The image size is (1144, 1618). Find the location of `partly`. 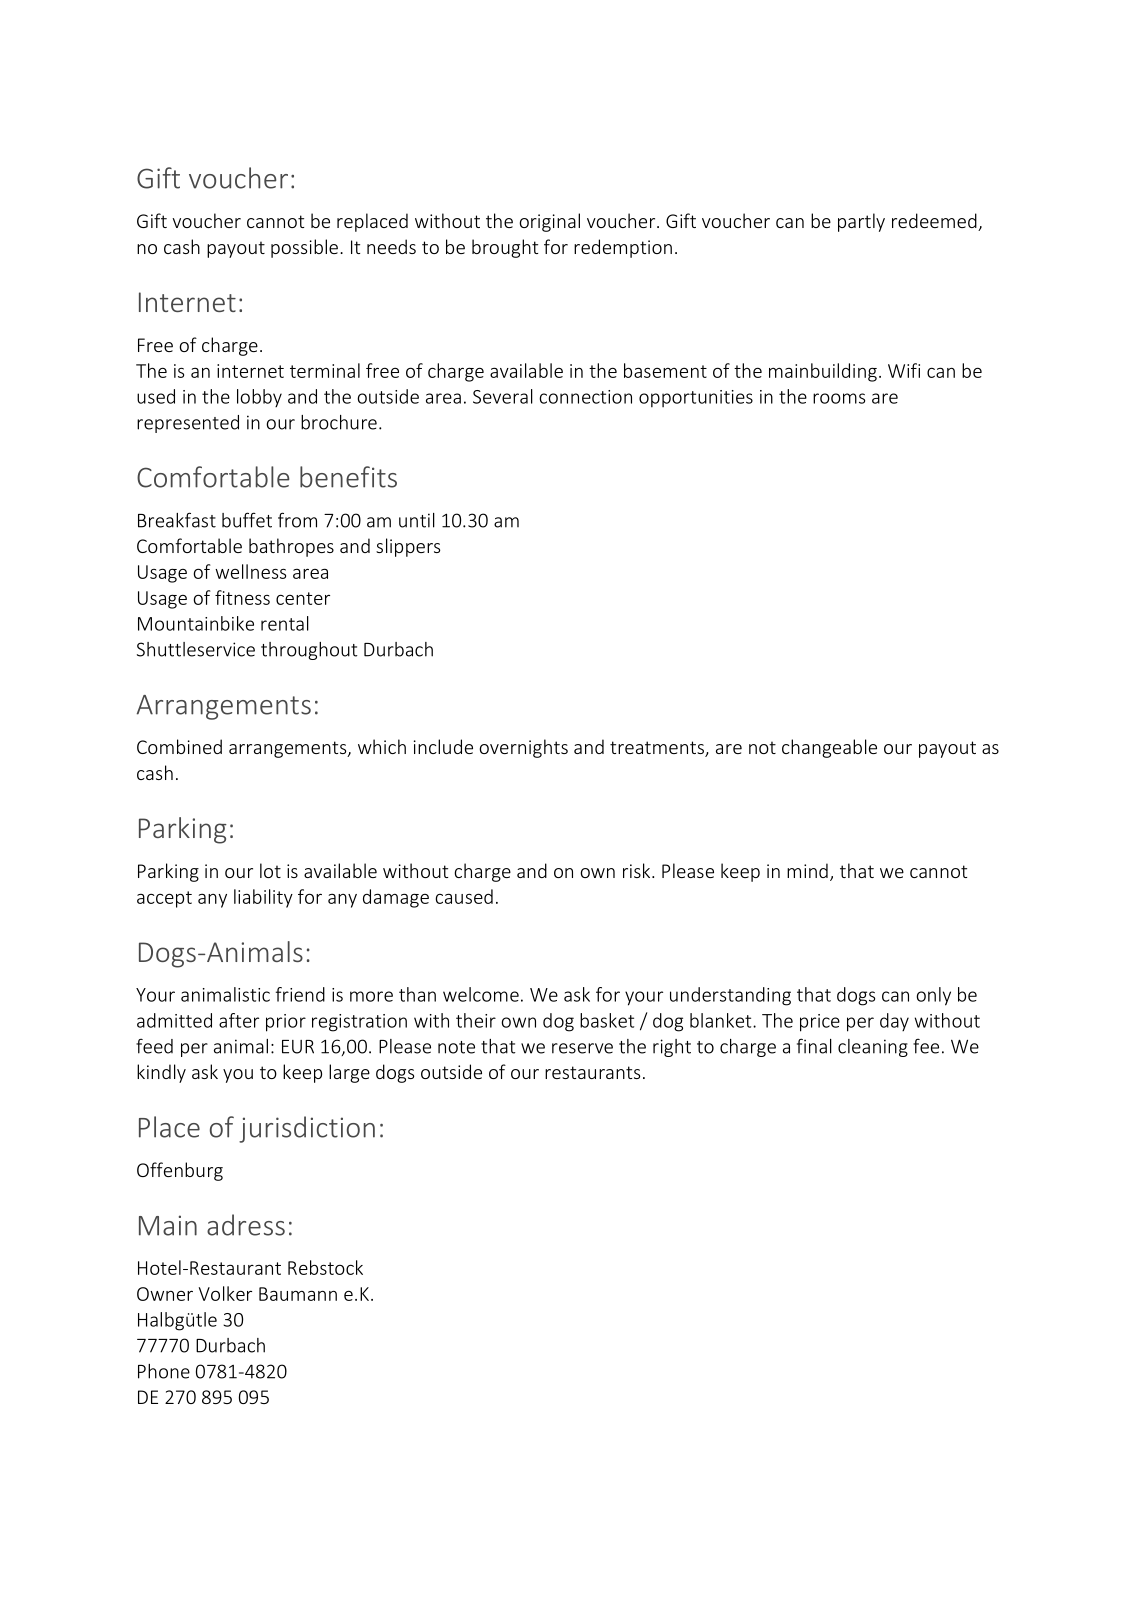

partly is located at coordinates (861, 222).
